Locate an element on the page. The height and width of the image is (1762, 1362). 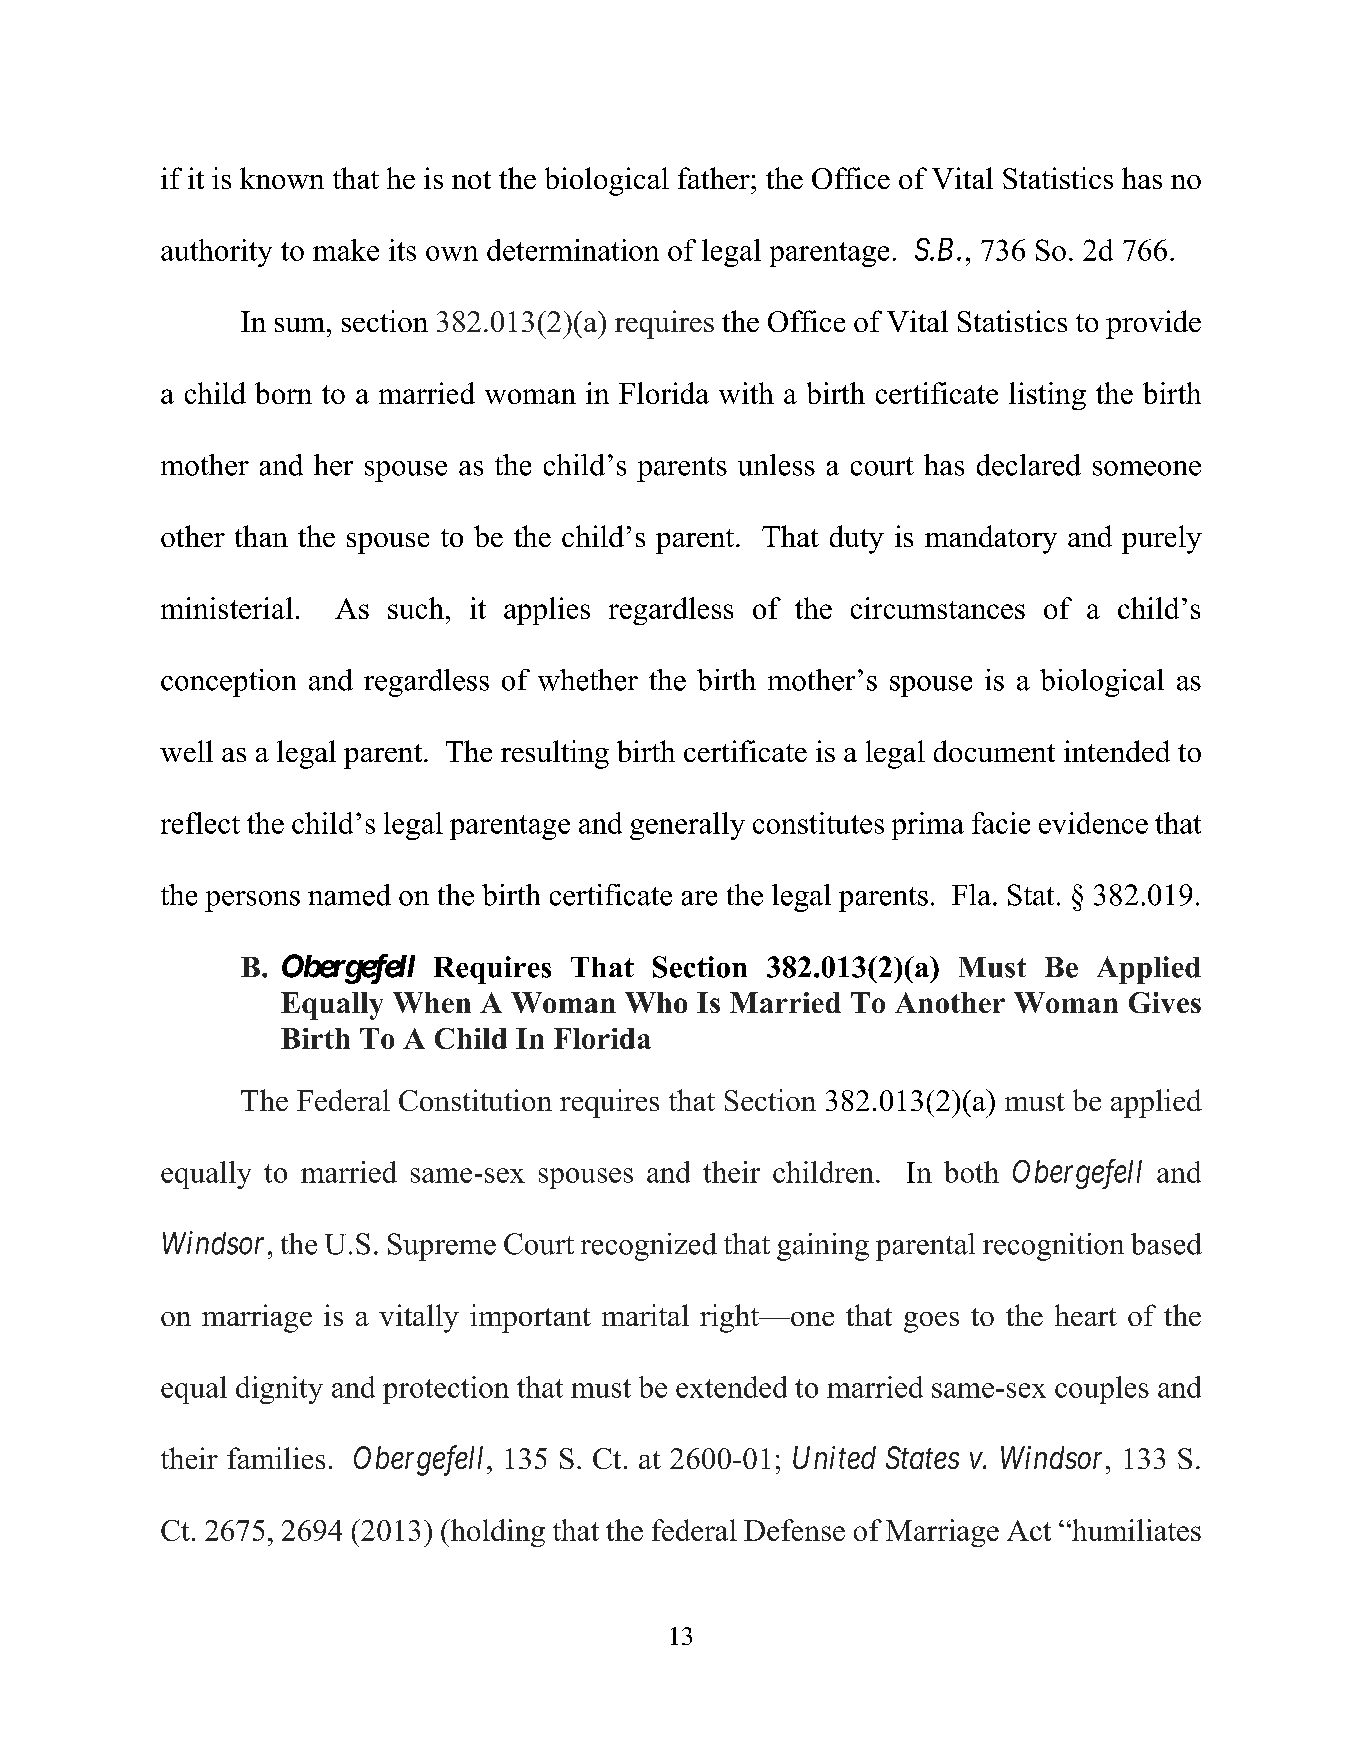
recognized is located at coordinates (649, 1247).
